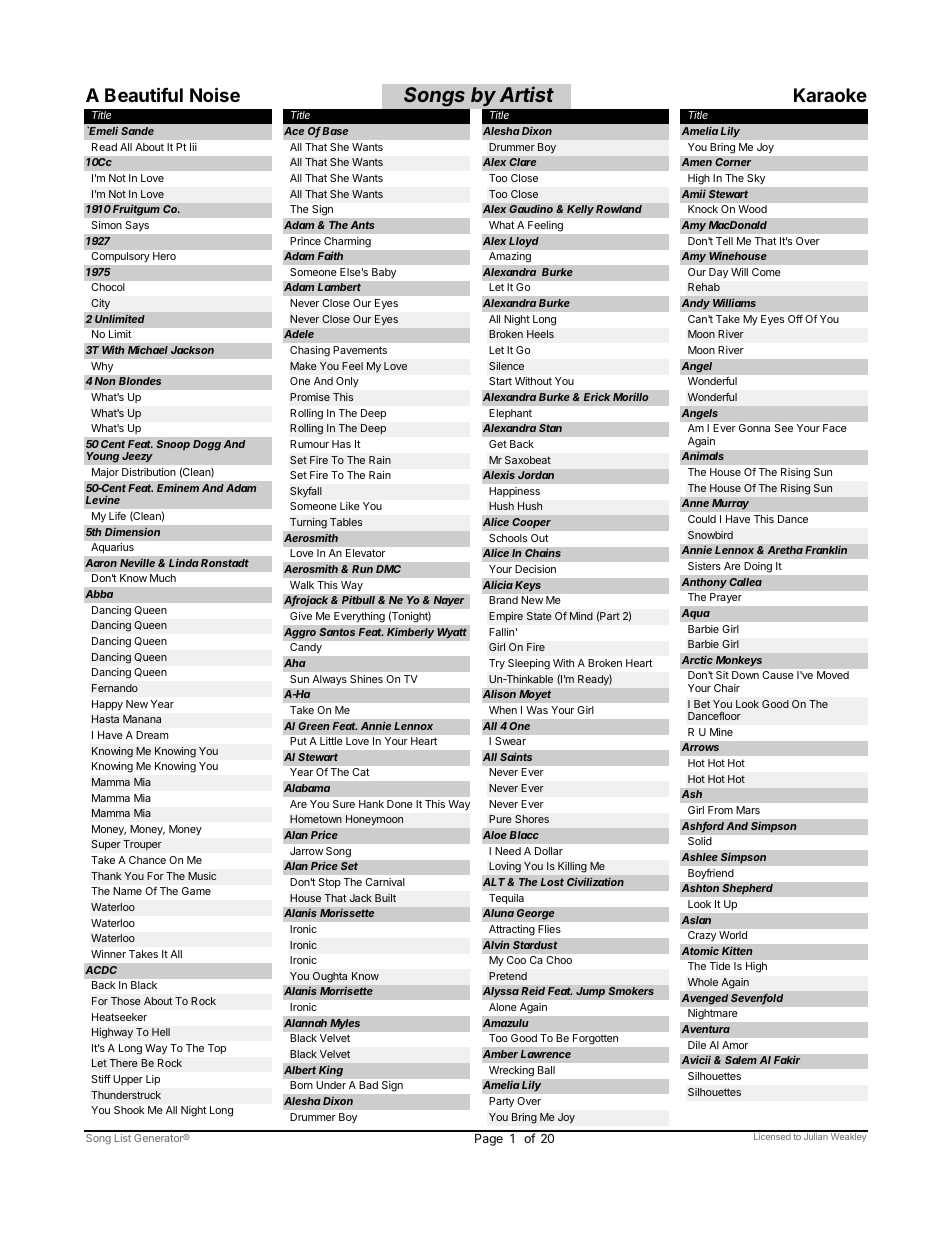  Describe the element at coordinates (163, 578) in the image. I see `Much` at that location.
